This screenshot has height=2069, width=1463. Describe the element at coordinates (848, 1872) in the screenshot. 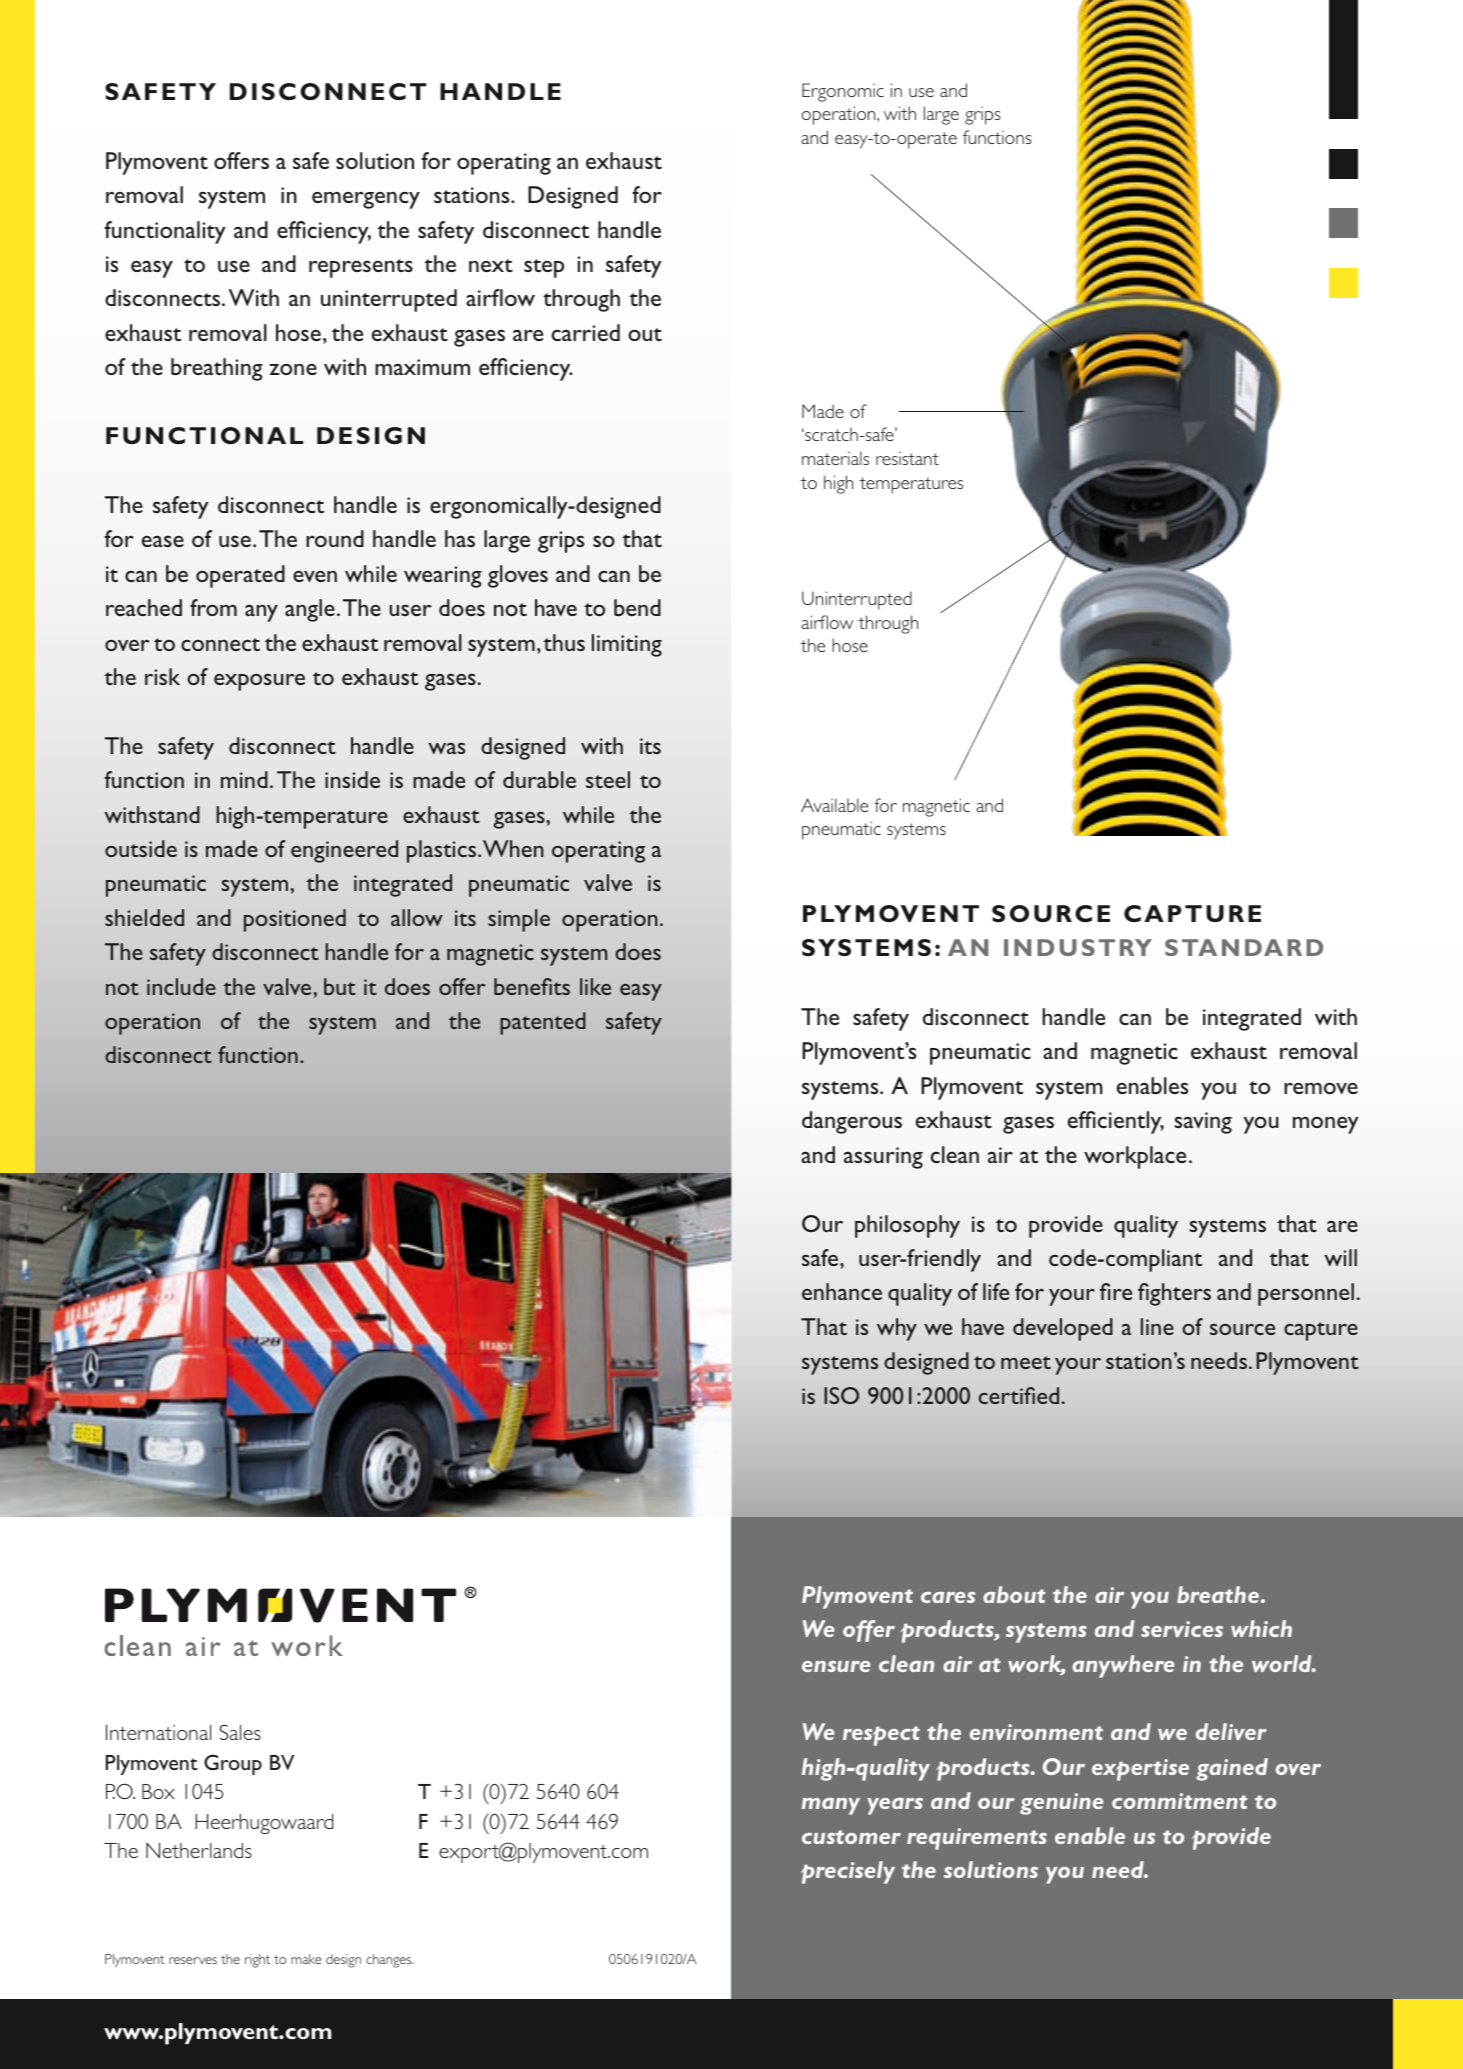

I see `precisely` at that location.
